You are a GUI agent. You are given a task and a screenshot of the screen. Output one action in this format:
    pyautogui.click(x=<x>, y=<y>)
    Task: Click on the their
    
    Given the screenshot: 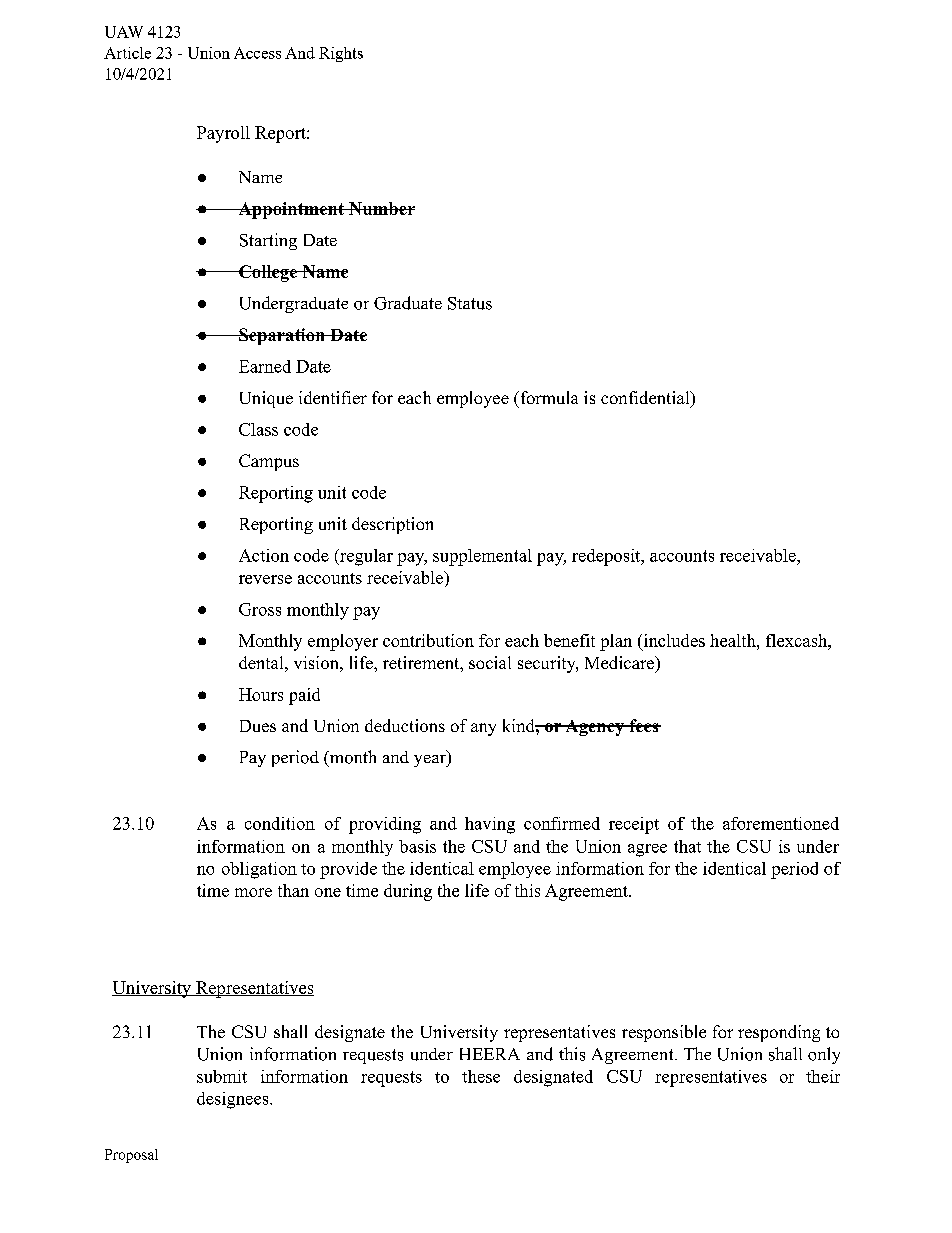 What is the action you would take?
    pyautogui.click(x=823, y=1076)
